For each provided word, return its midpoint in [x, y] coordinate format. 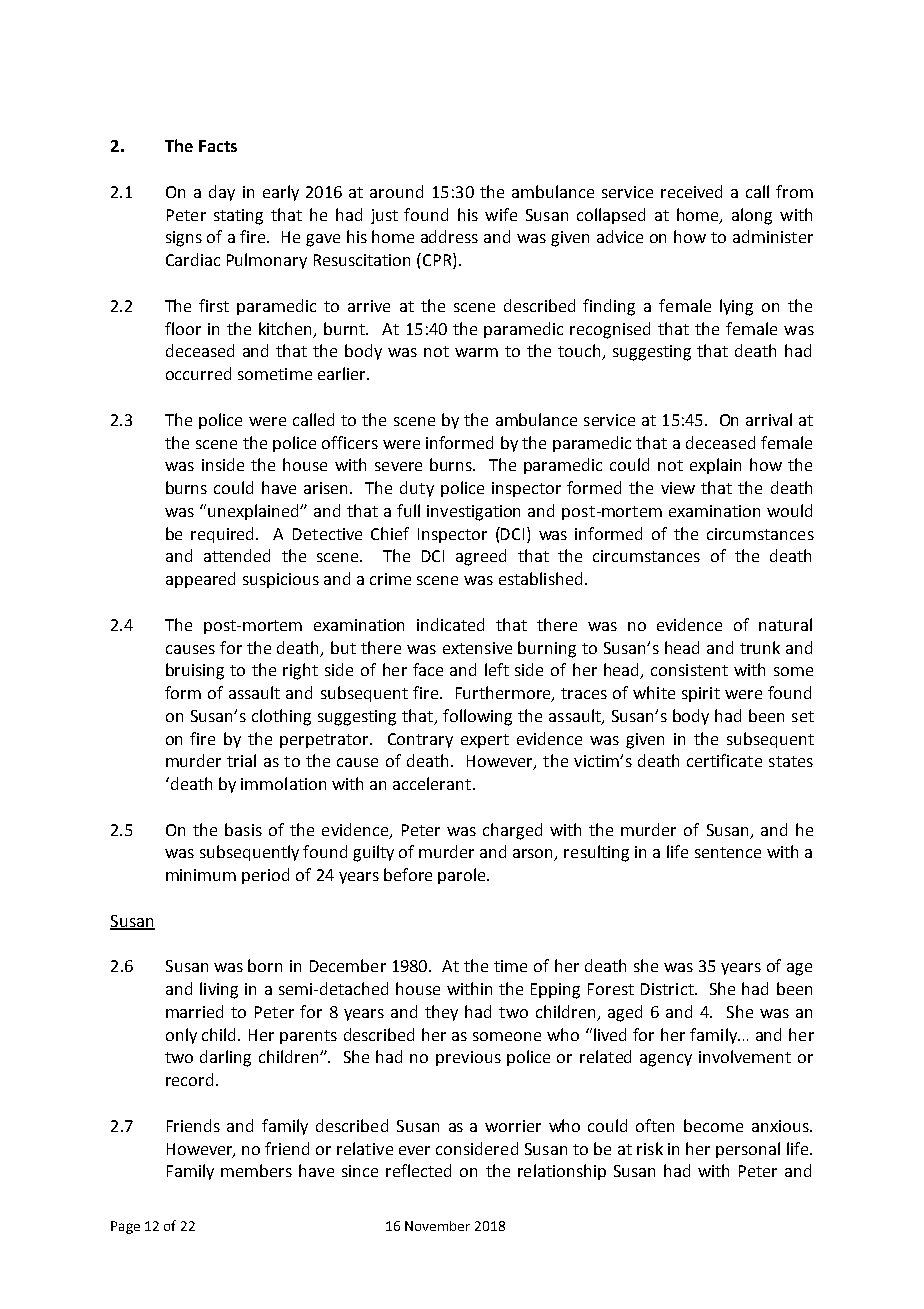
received [691, 191]
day [222, 193]
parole [463, 876]
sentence [728, 852]
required [224, 535]
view [678, 488]
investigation [473, 513]
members [256, 1170]
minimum [201, 875]
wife [501, 214]
